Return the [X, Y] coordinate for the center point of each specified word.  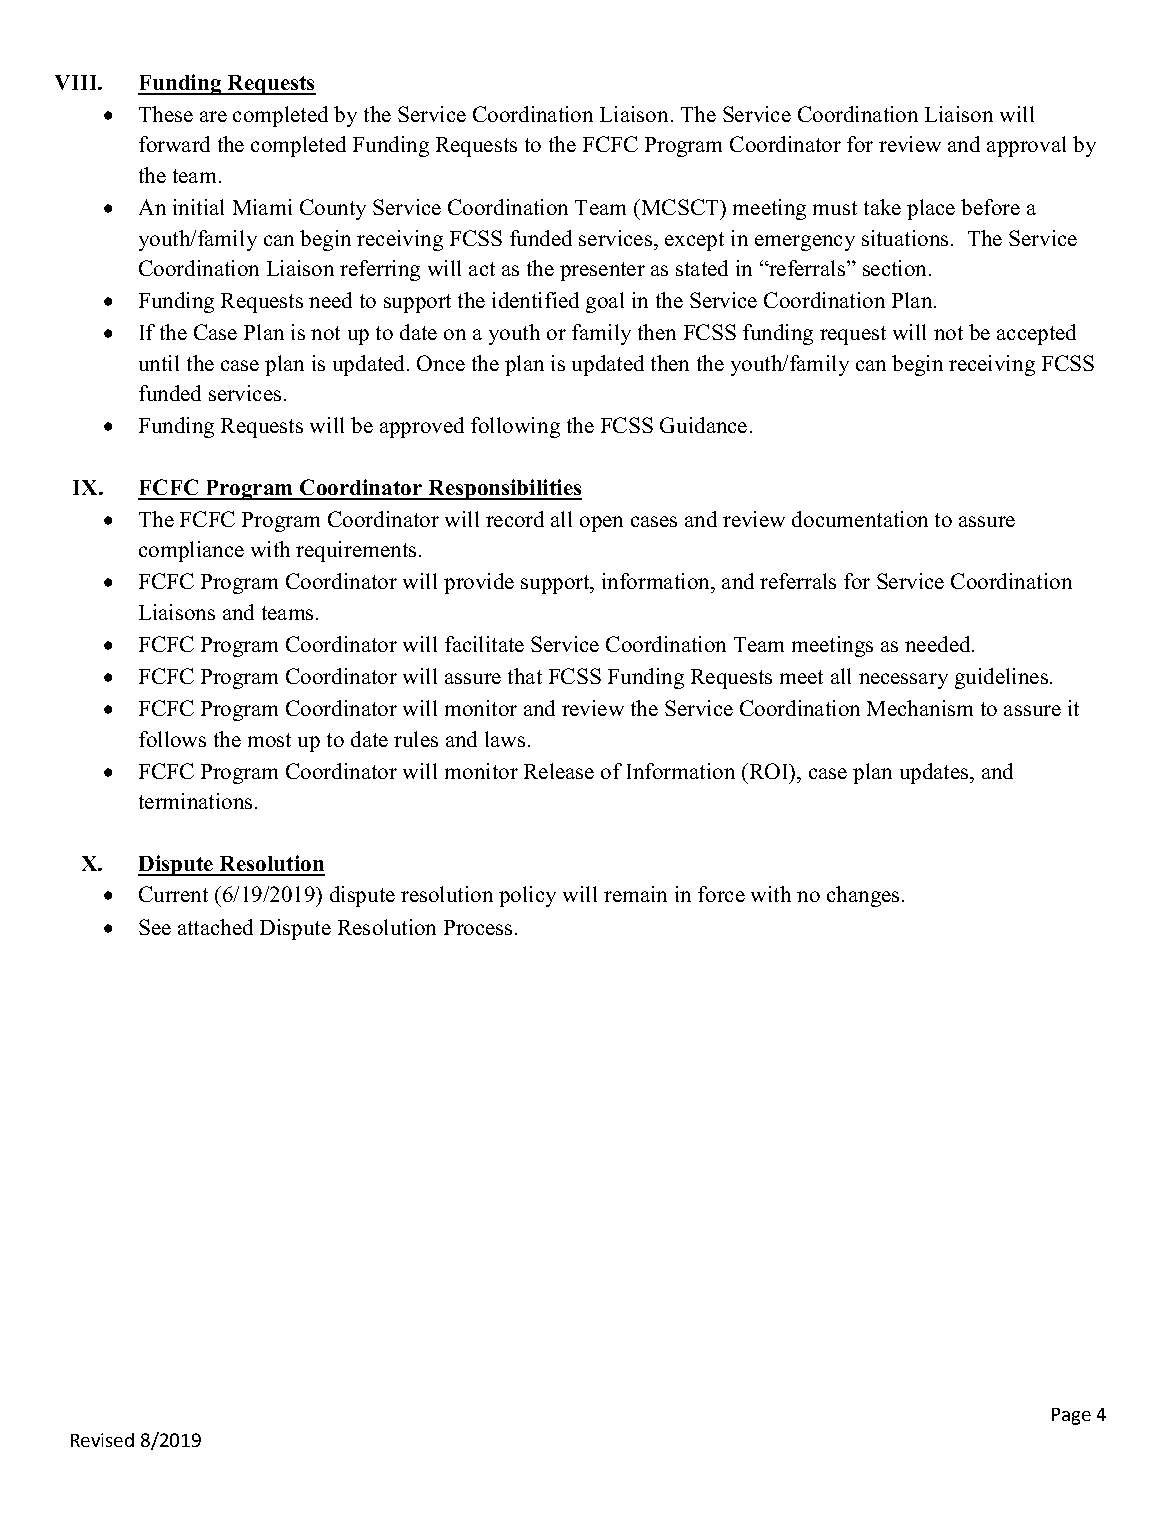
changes [863, 896]
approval [1026, 146]
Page [1071, 1416]
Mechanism [920, 708]
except [694, 241]
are [213, 116]
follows [172, 739]
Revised [102, 1440]
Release [559, 771]
